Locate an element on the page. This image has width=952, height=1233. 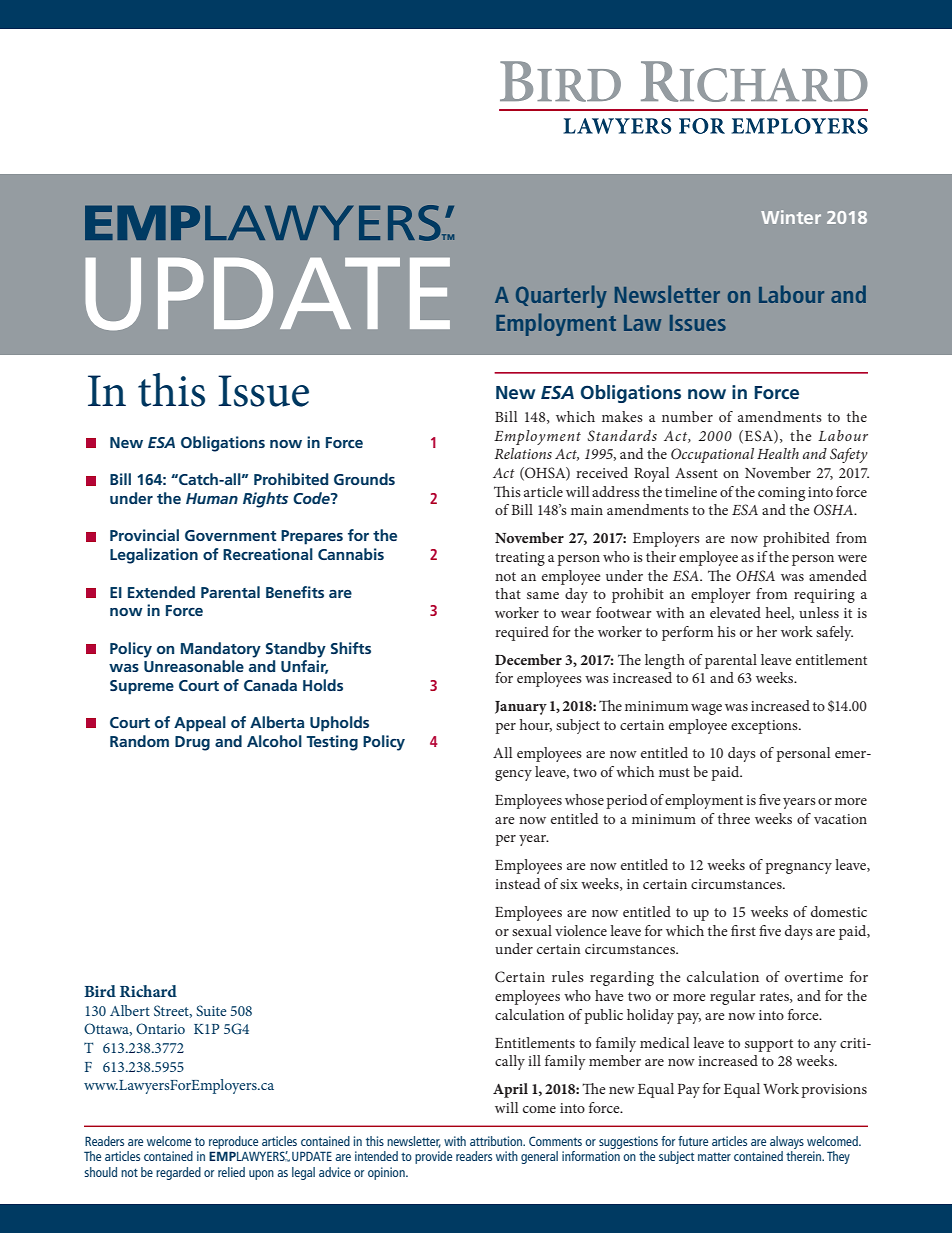
exceptions is located at coordinates (765, 727).
